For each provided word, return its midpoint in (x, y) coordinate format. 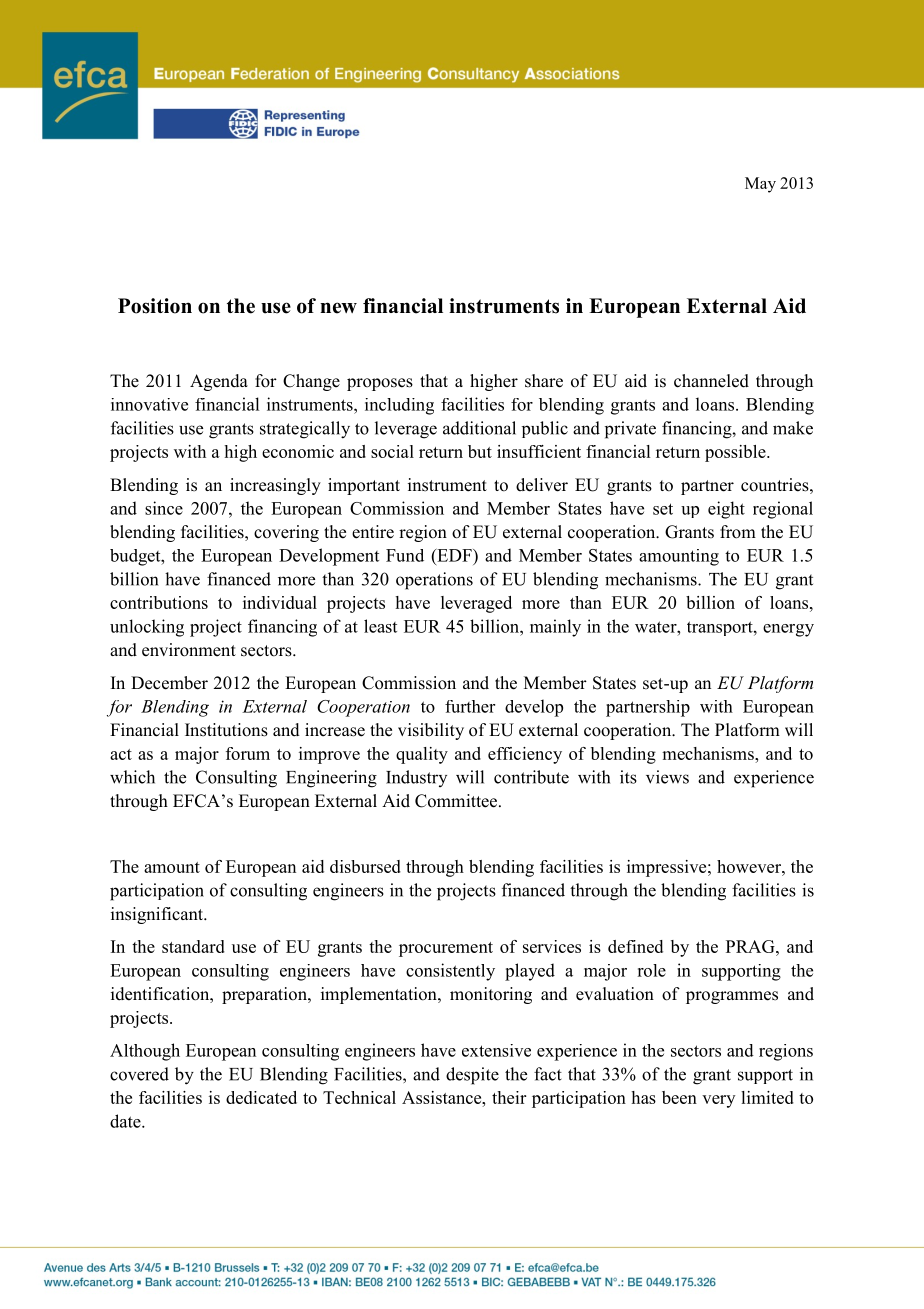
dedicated (261, 1097)
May (760, 185)
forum (248, 753)
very (718, 1101)
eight (726, 510)
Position (155, 306)
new (338, 308)
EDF (454, 555)
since (164, 508)
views (667, 777)
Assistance (443, 1097)
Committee (457, 801)
